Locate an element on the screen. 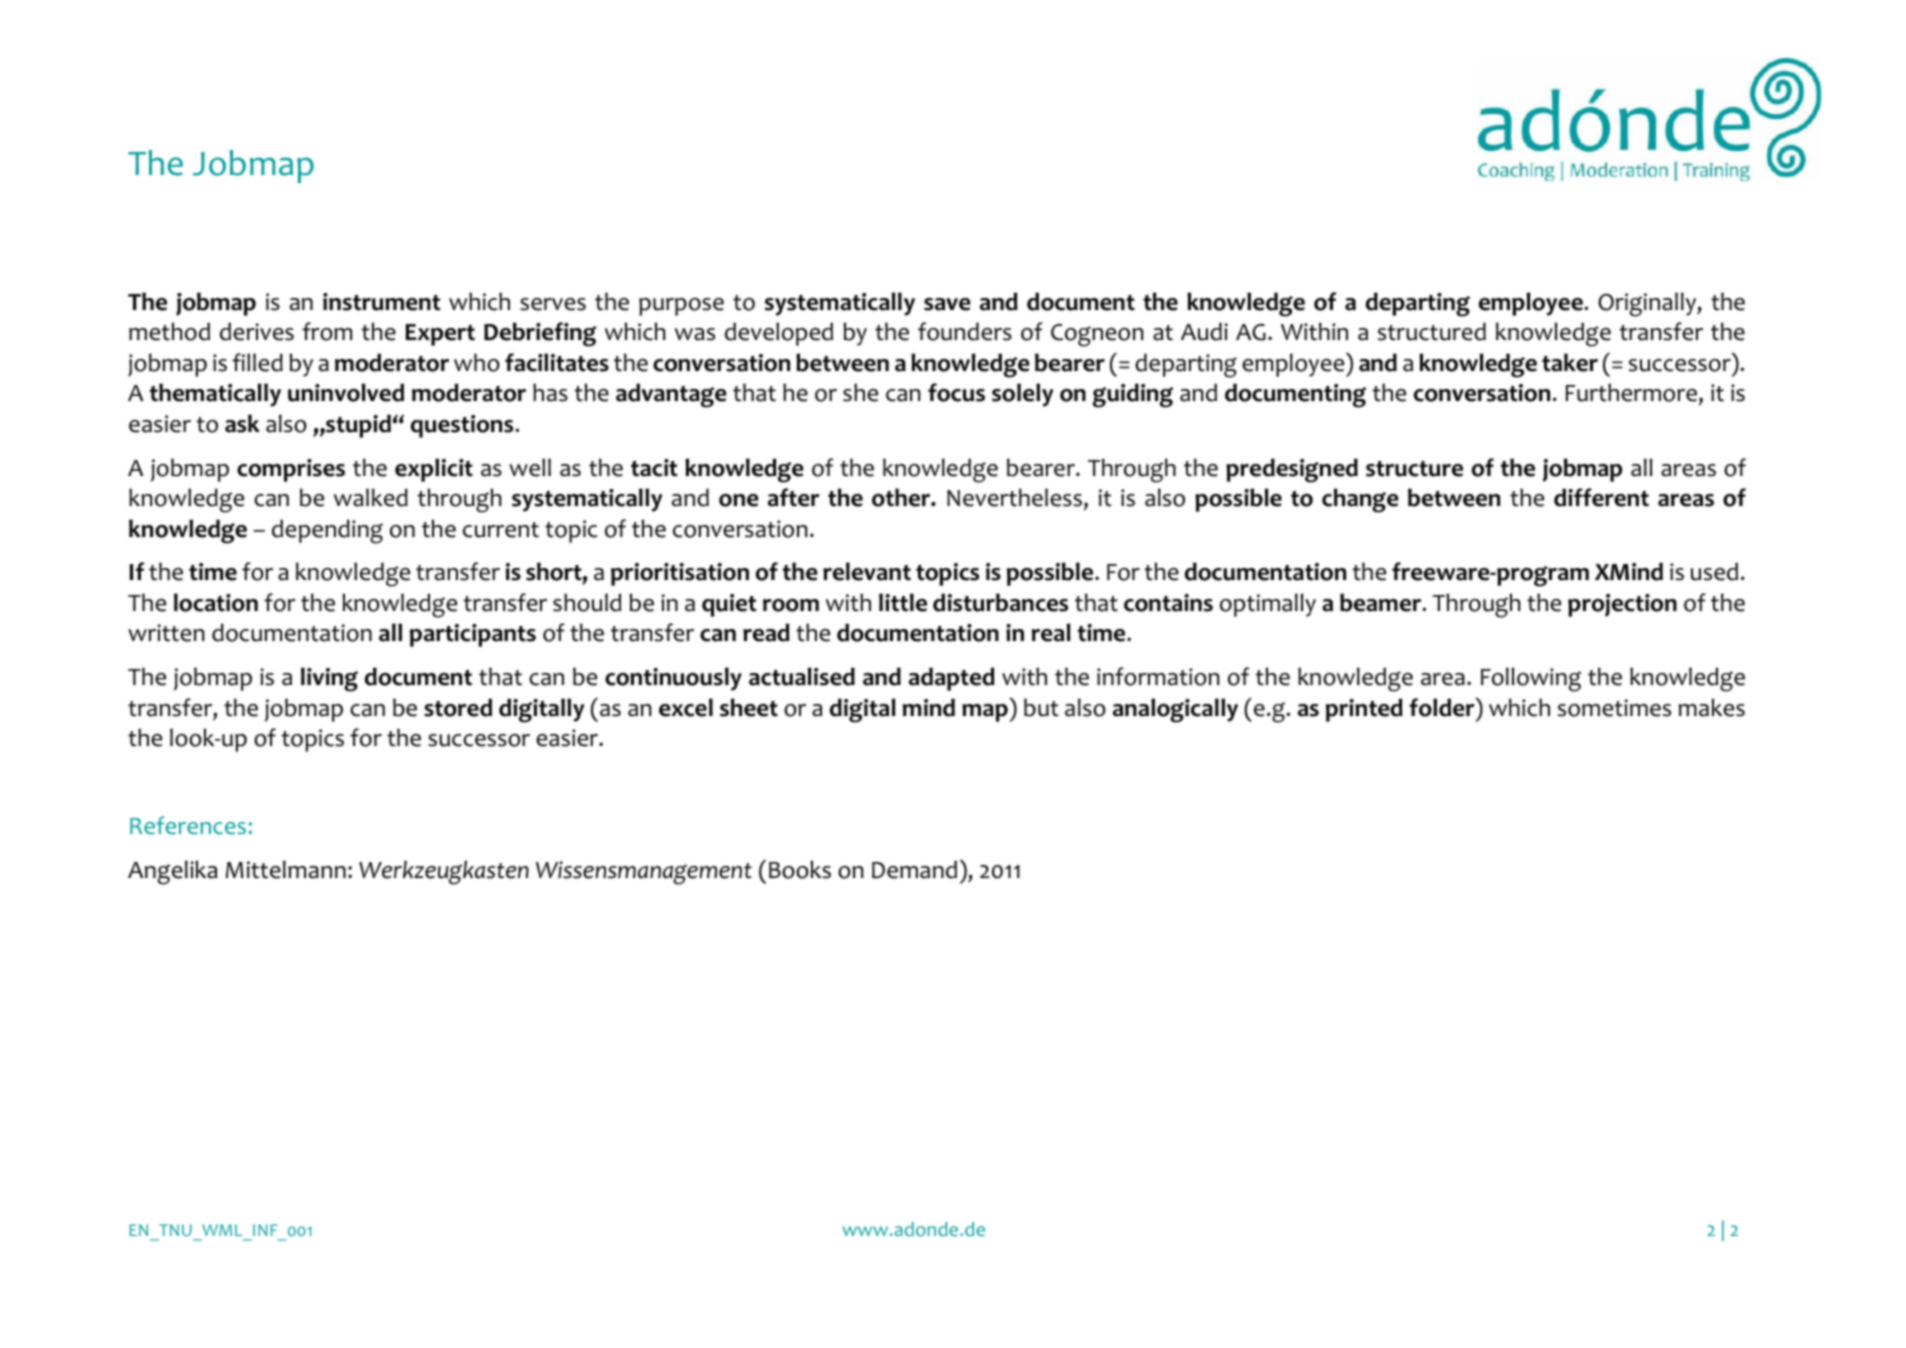 This screenshot has width=1906, height=1348. location is located at coordinates (216, 602).
